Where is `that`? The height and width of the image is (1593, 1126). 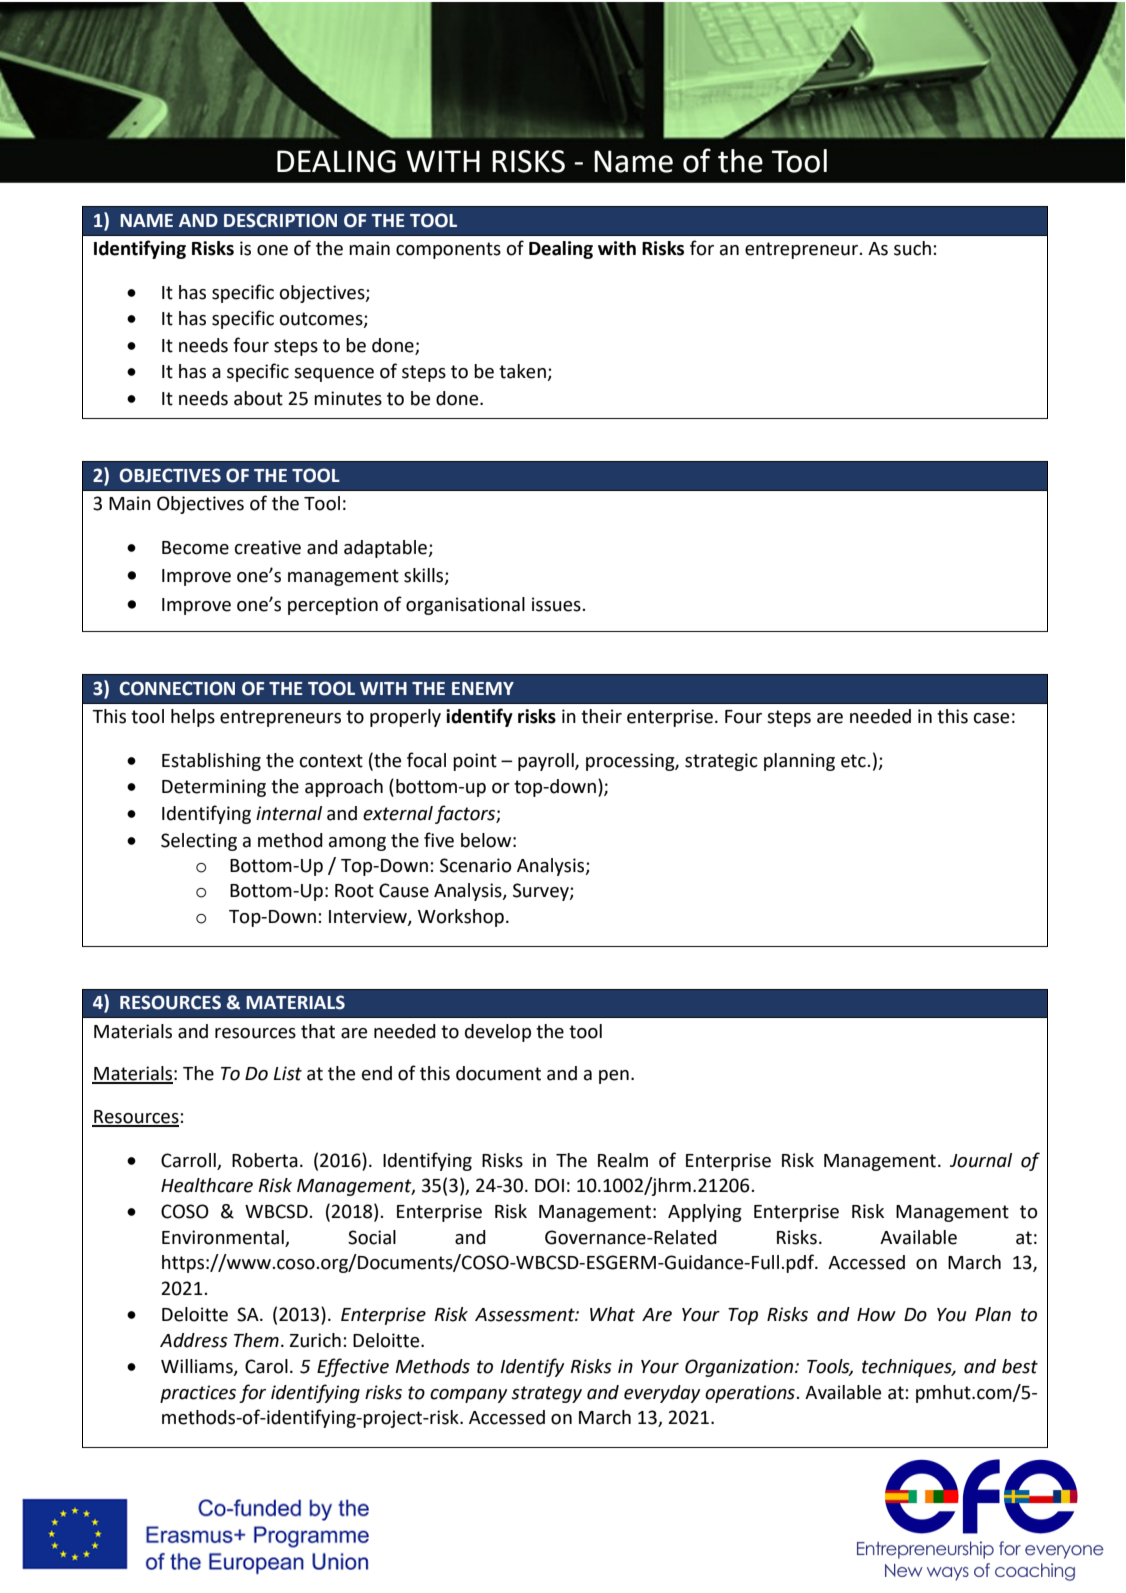 that is located at coordinates (318, 1031).
